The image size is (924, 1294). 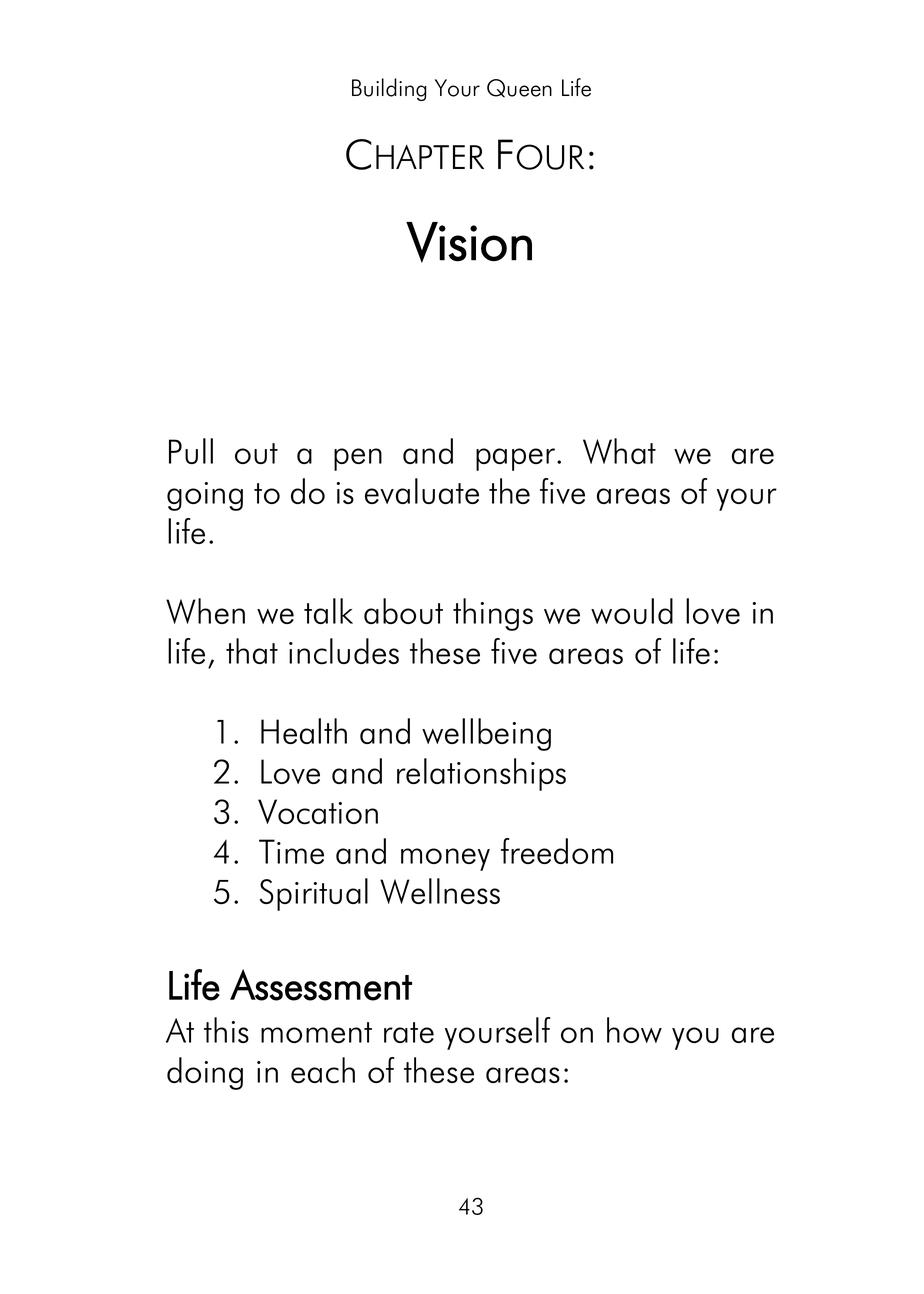 What do you see at coordinates (191, 451) in the document?
I see `Pull` at bounding box center [191, 451].
